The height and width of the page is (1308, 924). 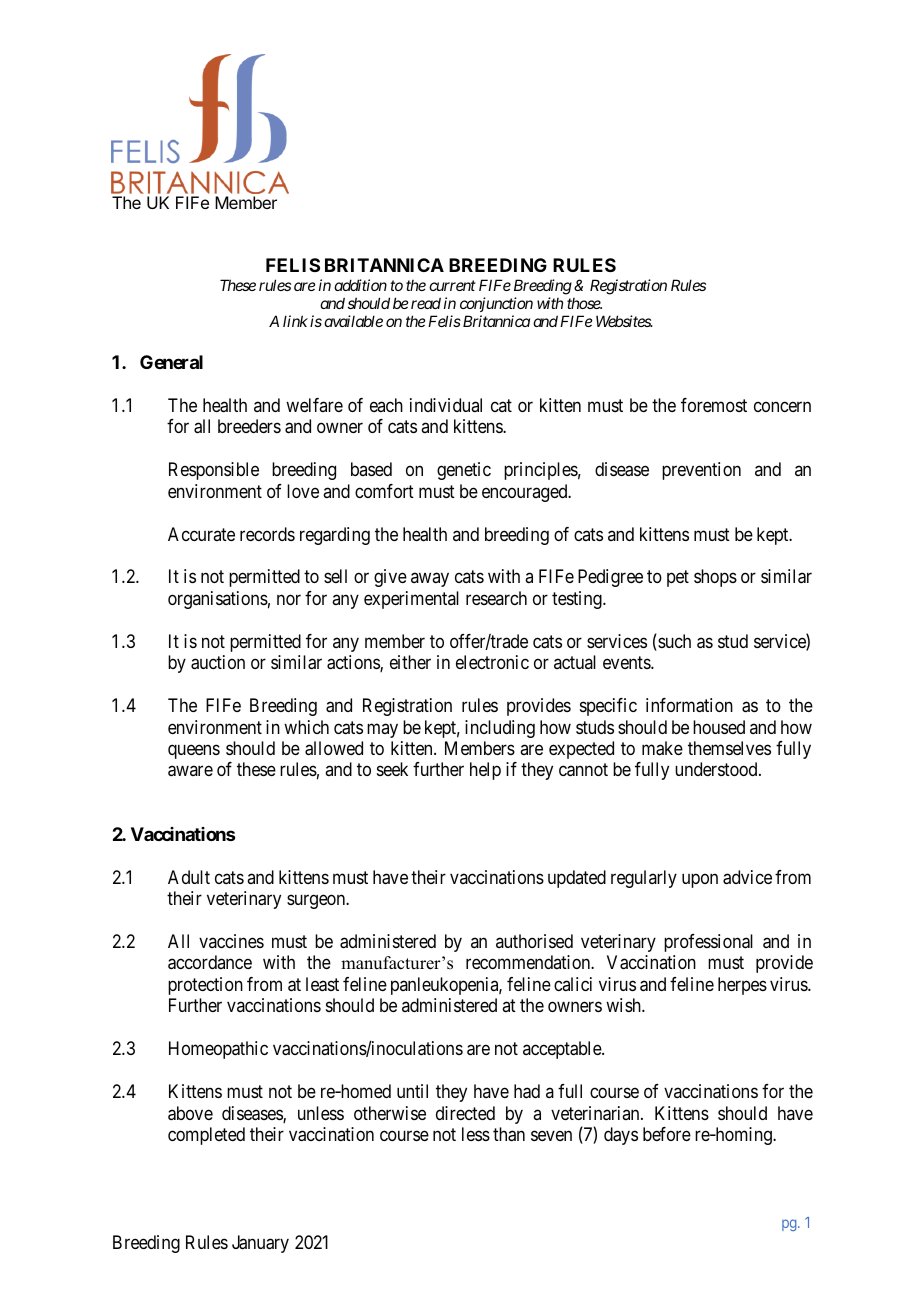 What do you see at coordinates (231, 941) in the page?
I see `vaccines` at bounding box center [231, 941].
